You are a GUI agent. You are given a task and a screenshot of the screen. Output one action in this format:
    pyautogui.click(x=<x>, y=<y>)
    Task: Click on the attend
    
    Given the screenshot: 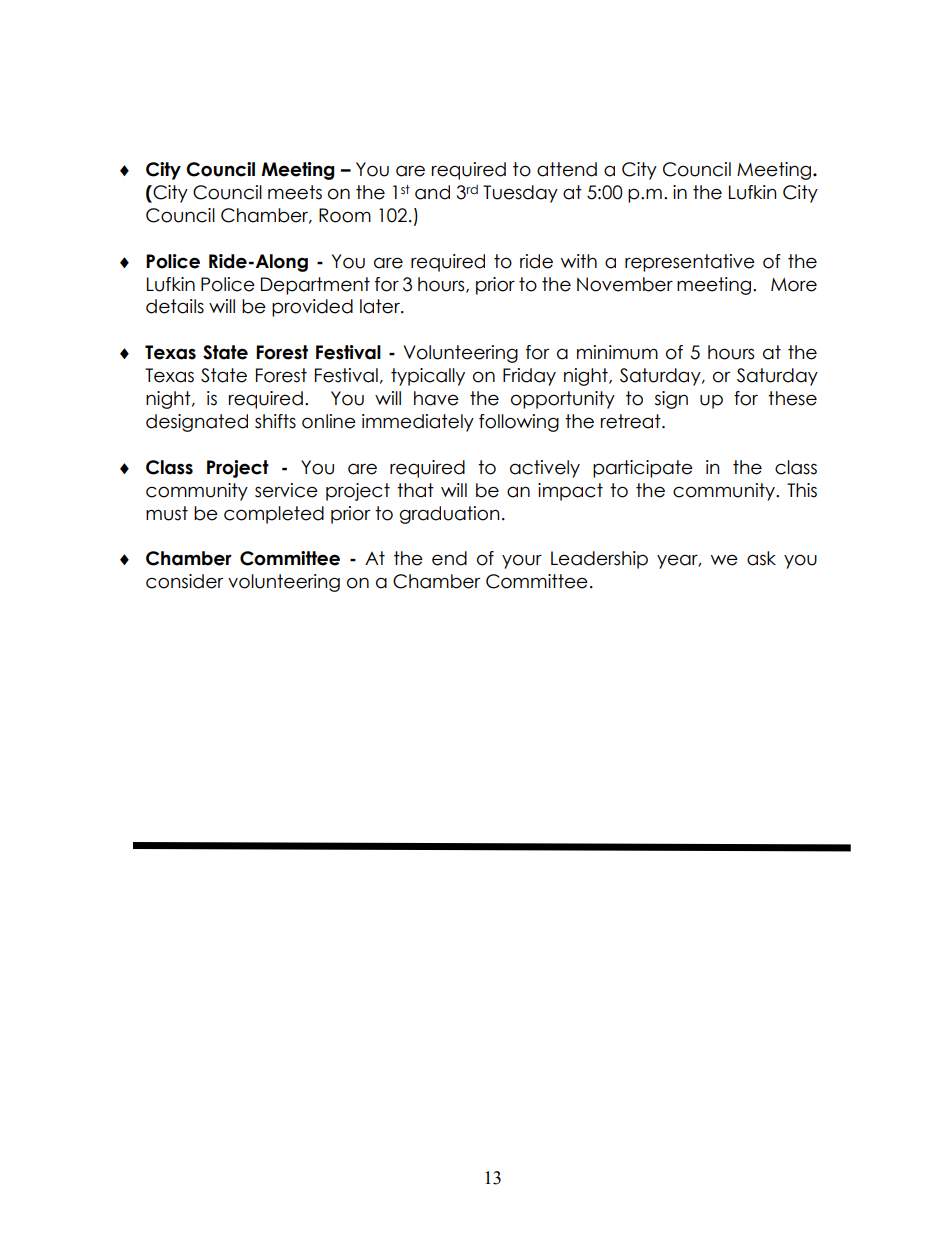 What is the action you would take?
    pyautogui.click(x=567, y=169)
